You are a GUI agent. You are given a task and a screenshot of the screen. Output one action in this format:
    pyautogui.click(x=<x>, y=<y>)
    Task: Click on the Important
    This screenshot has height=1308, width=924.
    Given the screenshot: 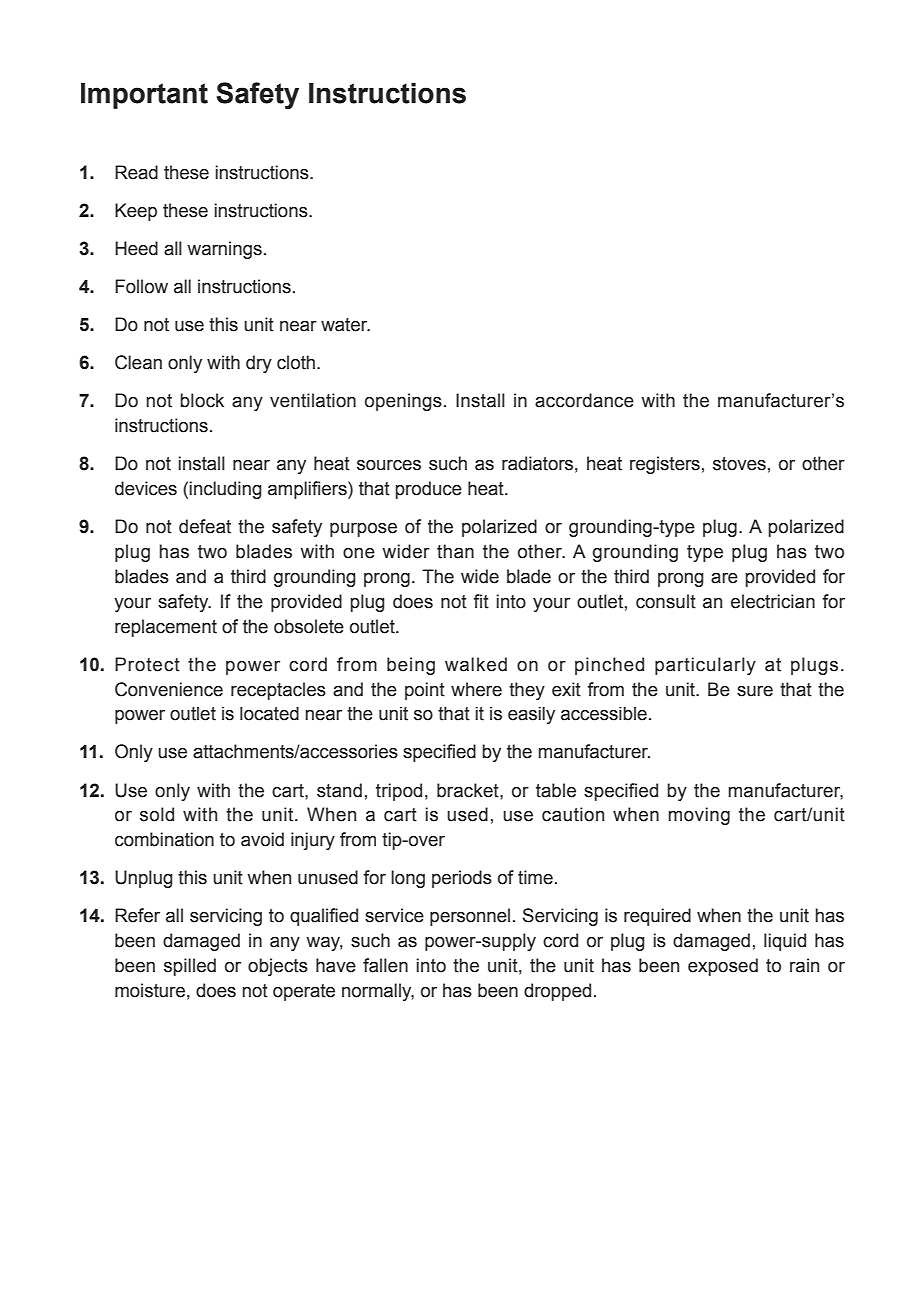 What is the action you would take?
    pyautogui.click(x=144, y=96)
